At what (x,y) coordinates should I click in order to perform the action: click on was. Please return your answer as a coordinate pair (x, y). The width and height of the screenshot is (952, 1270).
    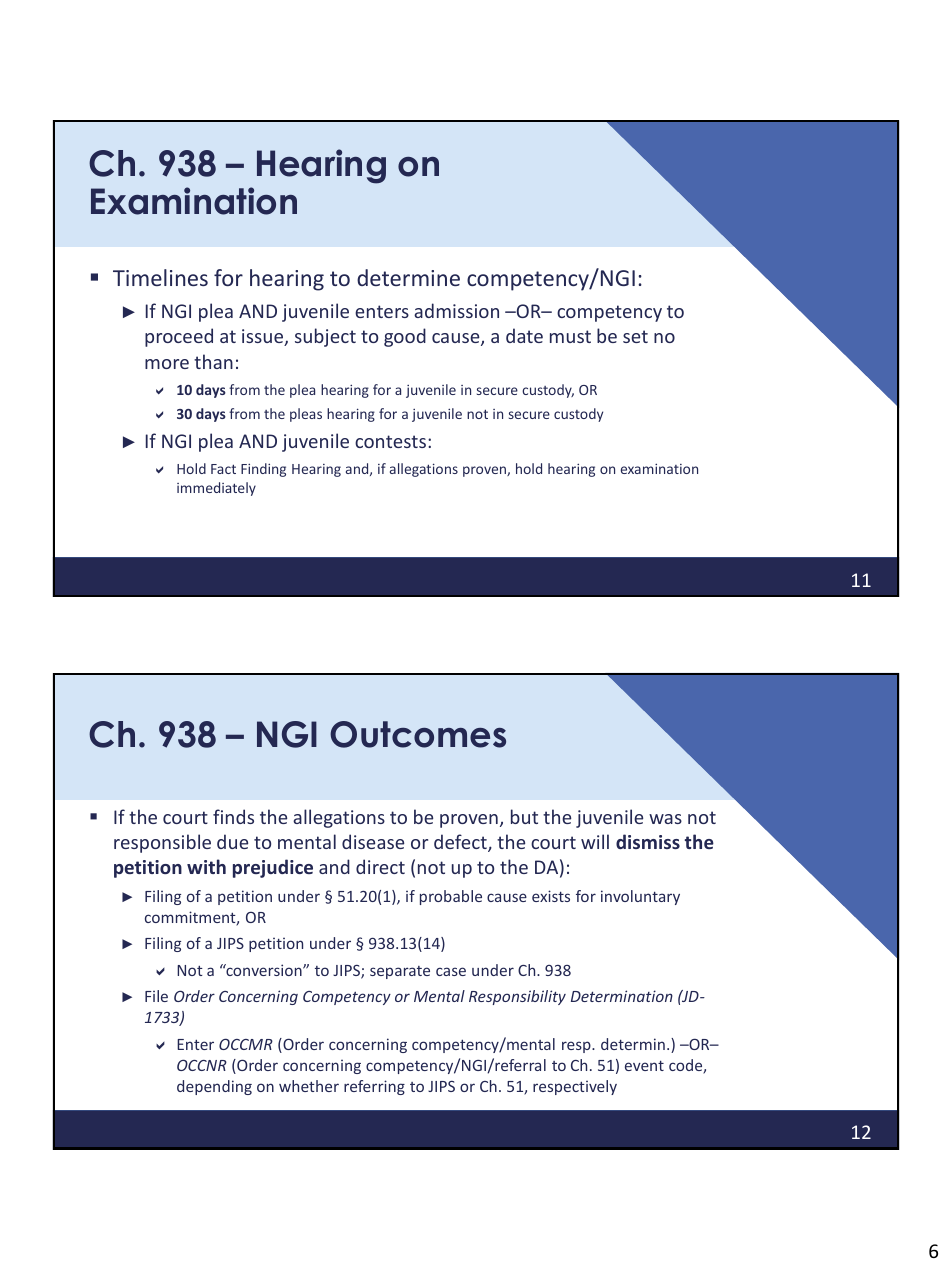
    Looking at the image, I should click on (665, 819).
